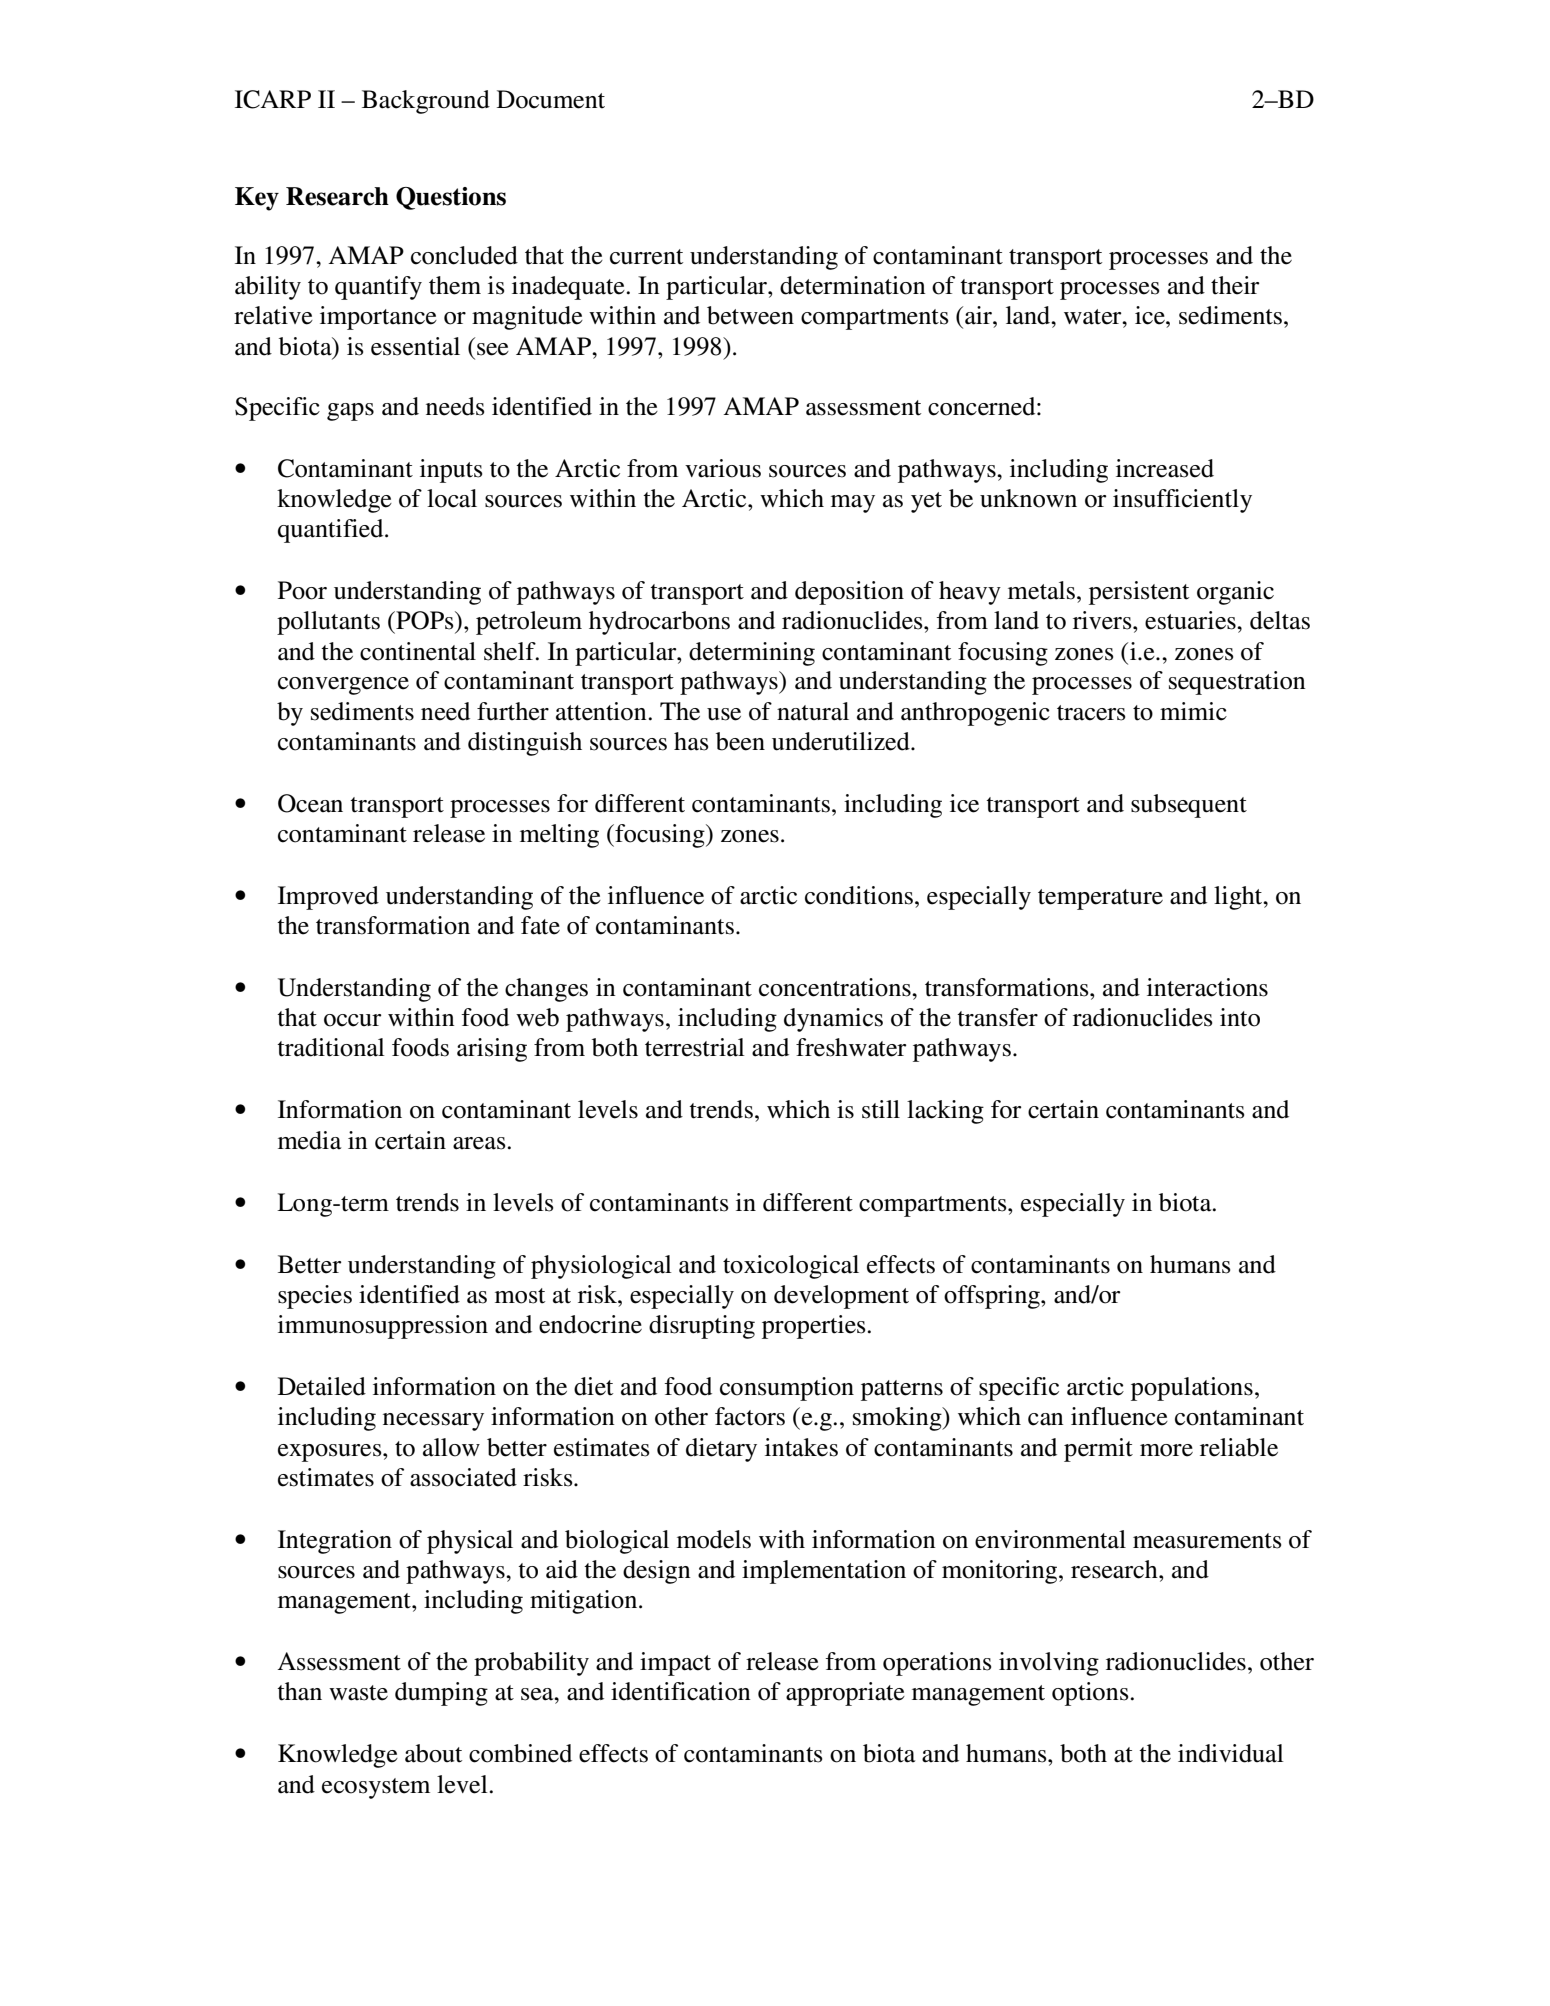 The width and height of the screenshot is (1550, 2006). Describe the element at coordinates (433, 1753) in the screenshot. I see `about` at that location.
